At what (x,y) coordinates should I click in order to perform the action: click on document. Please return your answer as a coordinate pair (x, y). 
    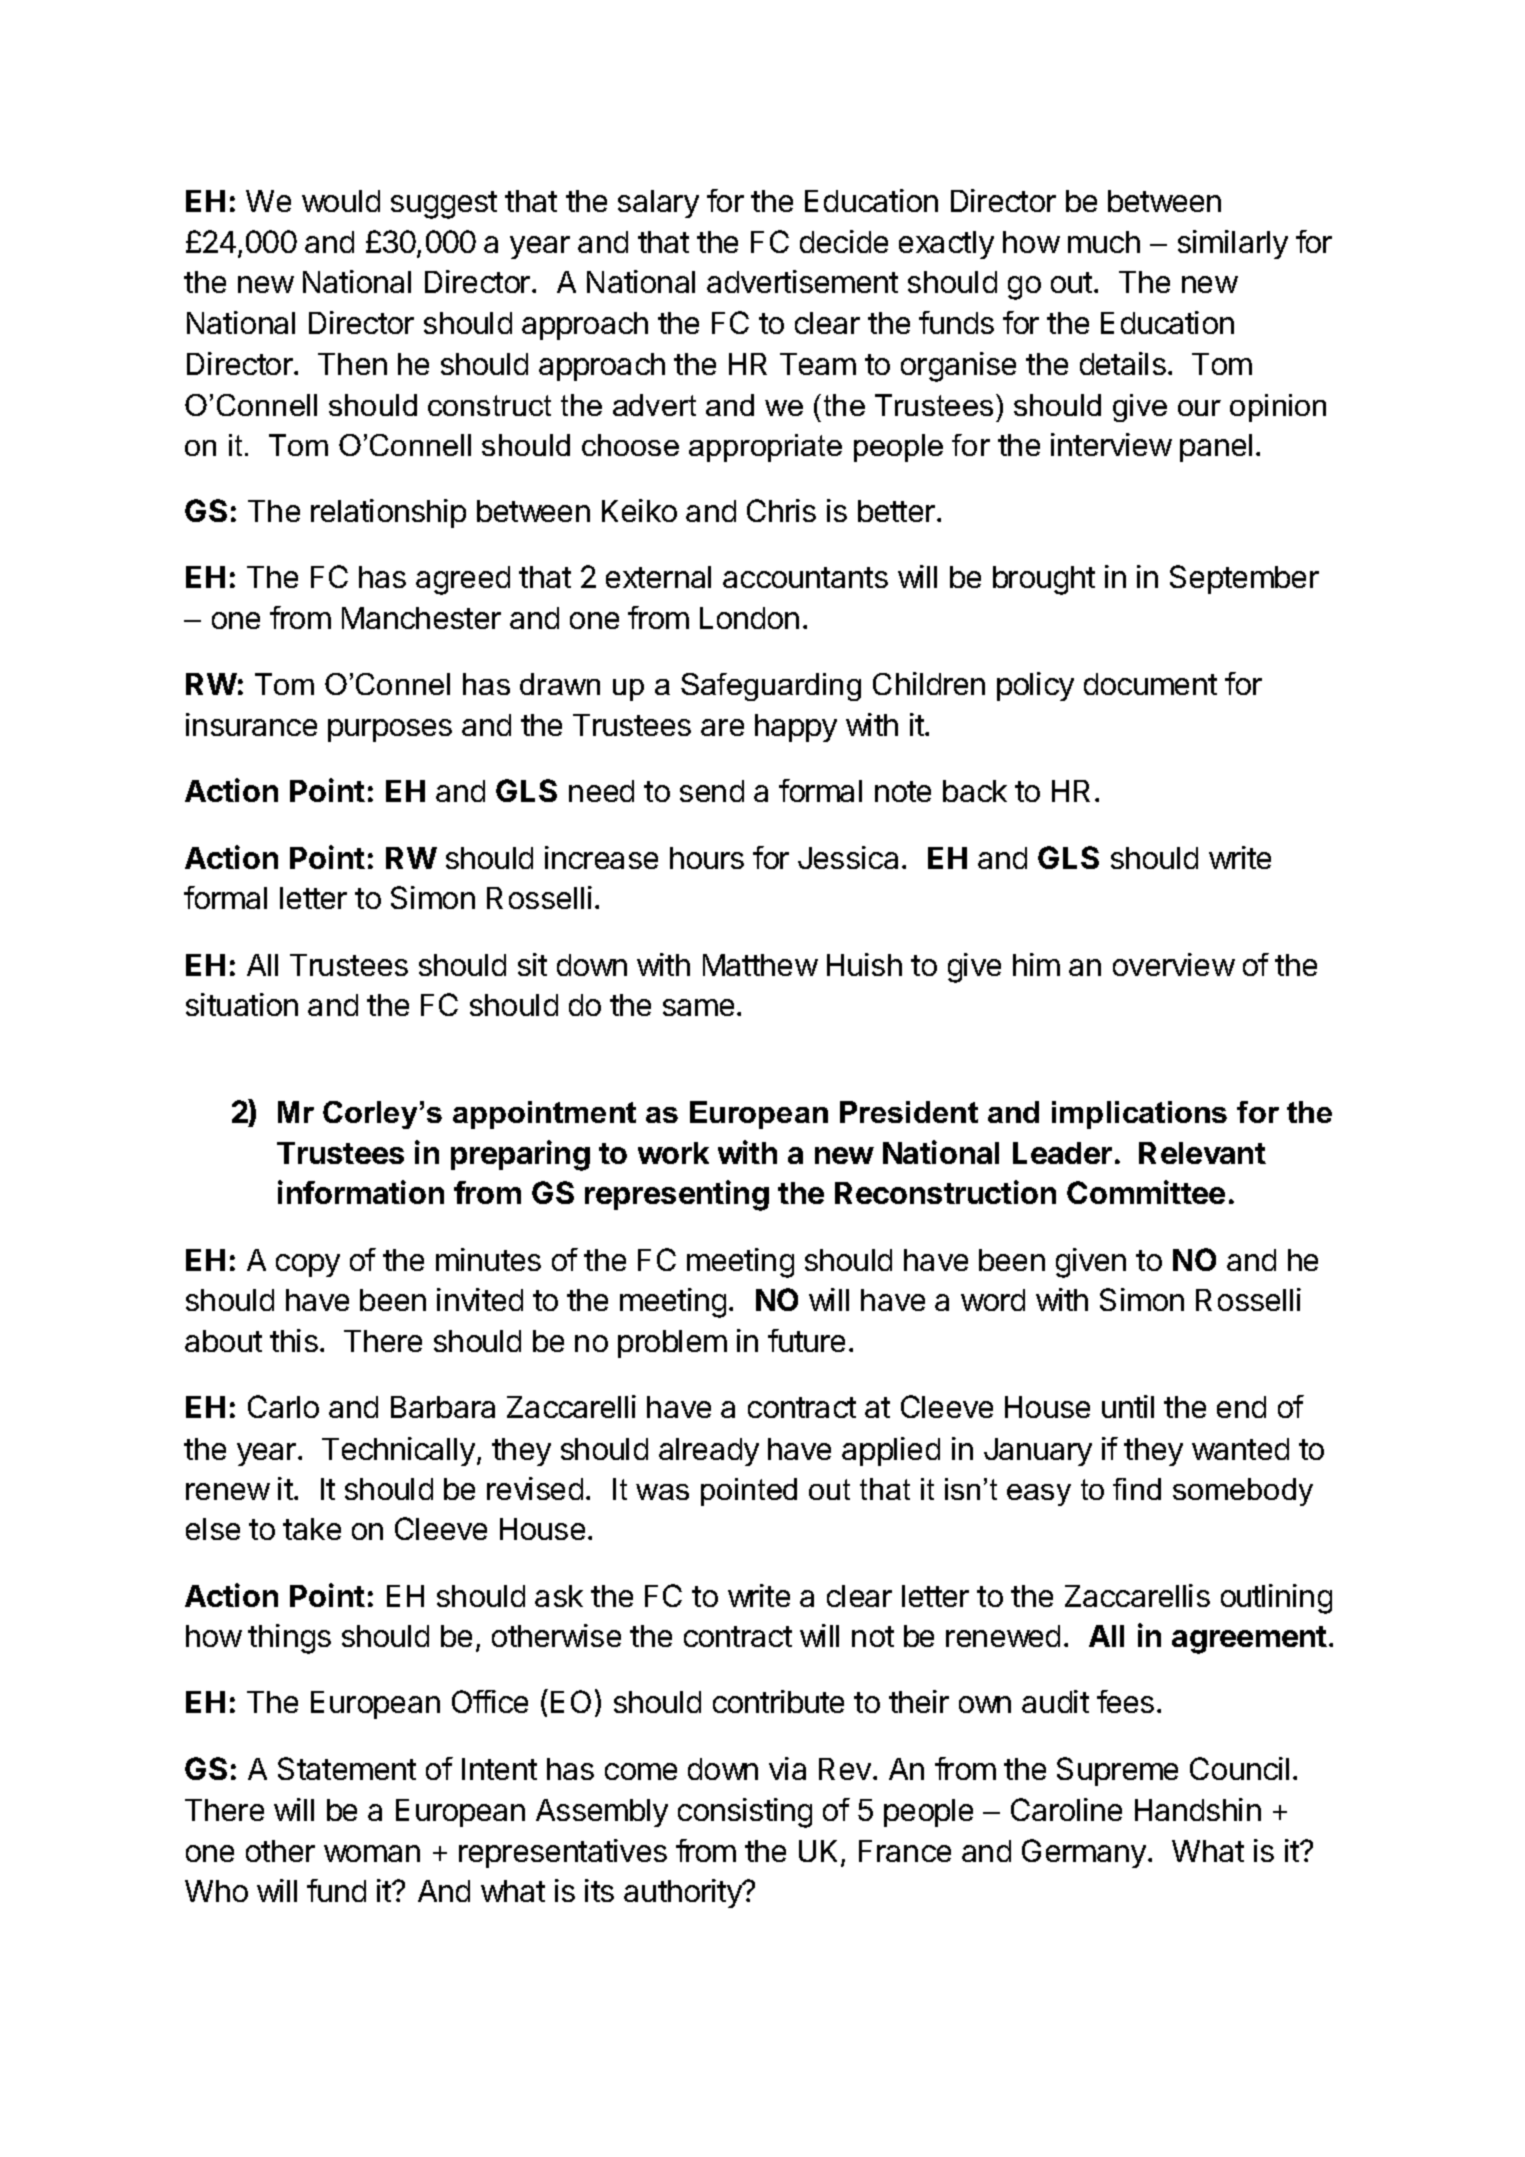
    Looking at the image, I should click on (1150, 684).
